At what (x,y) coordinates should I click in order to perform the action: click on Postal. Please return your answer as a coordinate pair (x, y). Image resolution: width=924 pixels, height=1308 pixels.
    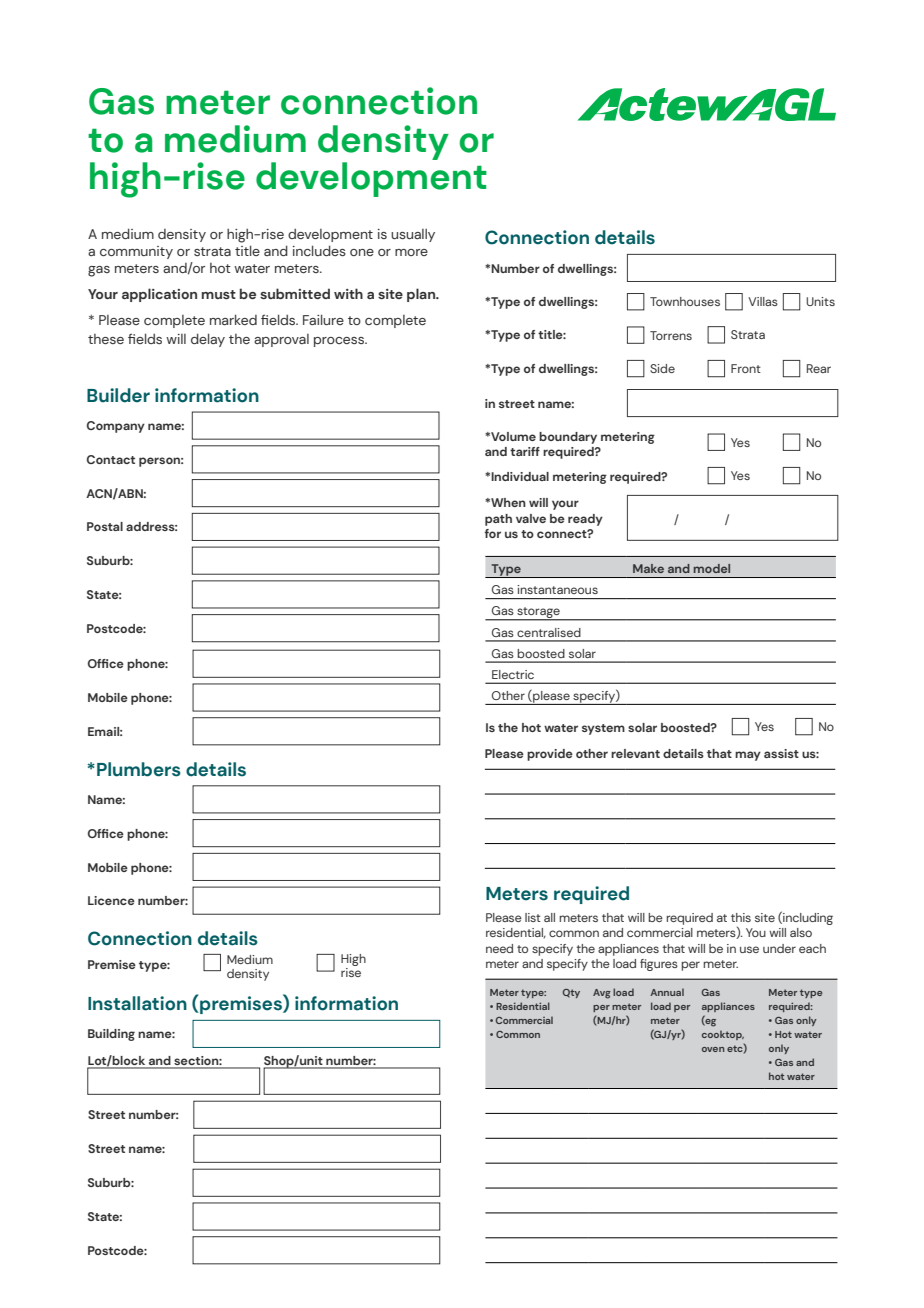
    Looking at the image, I should click on (105, 526).
